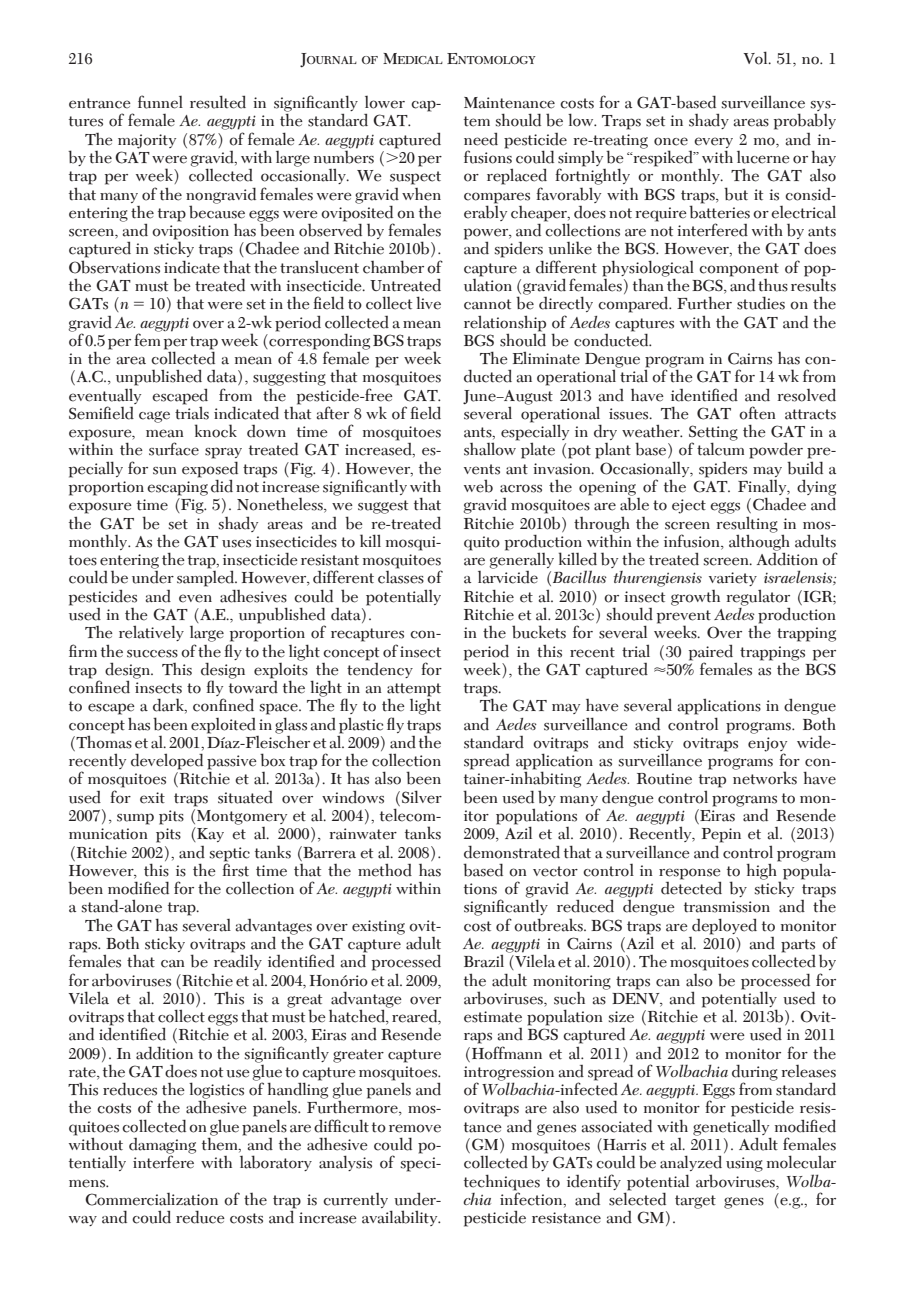  What do you see at coordinates (162, 1147) in the screenshot?
I see `damaging` at bounding box center [162, 1147].
